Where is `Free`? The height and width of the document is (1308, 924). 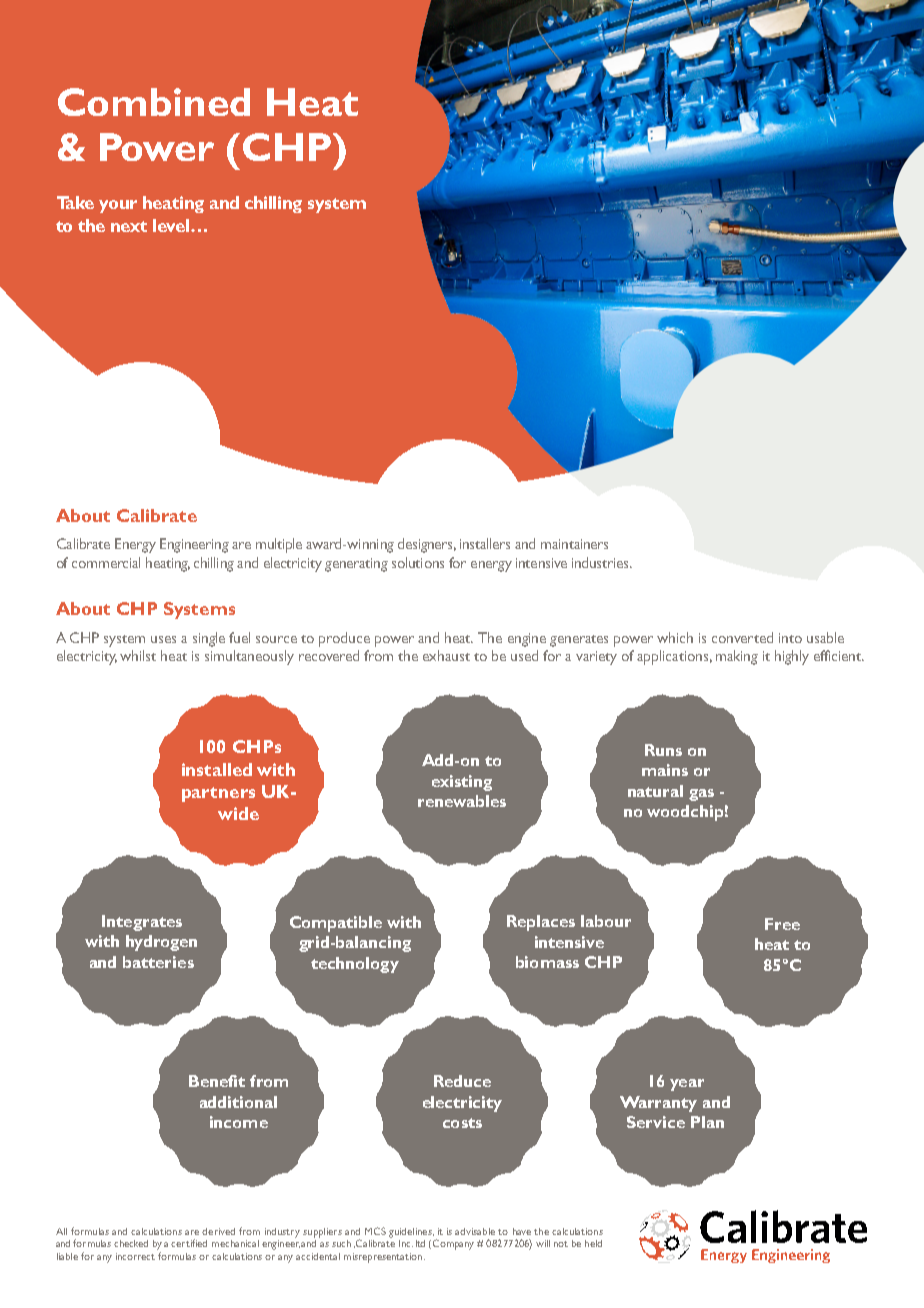
Free is located at coordinates (782, 924).
